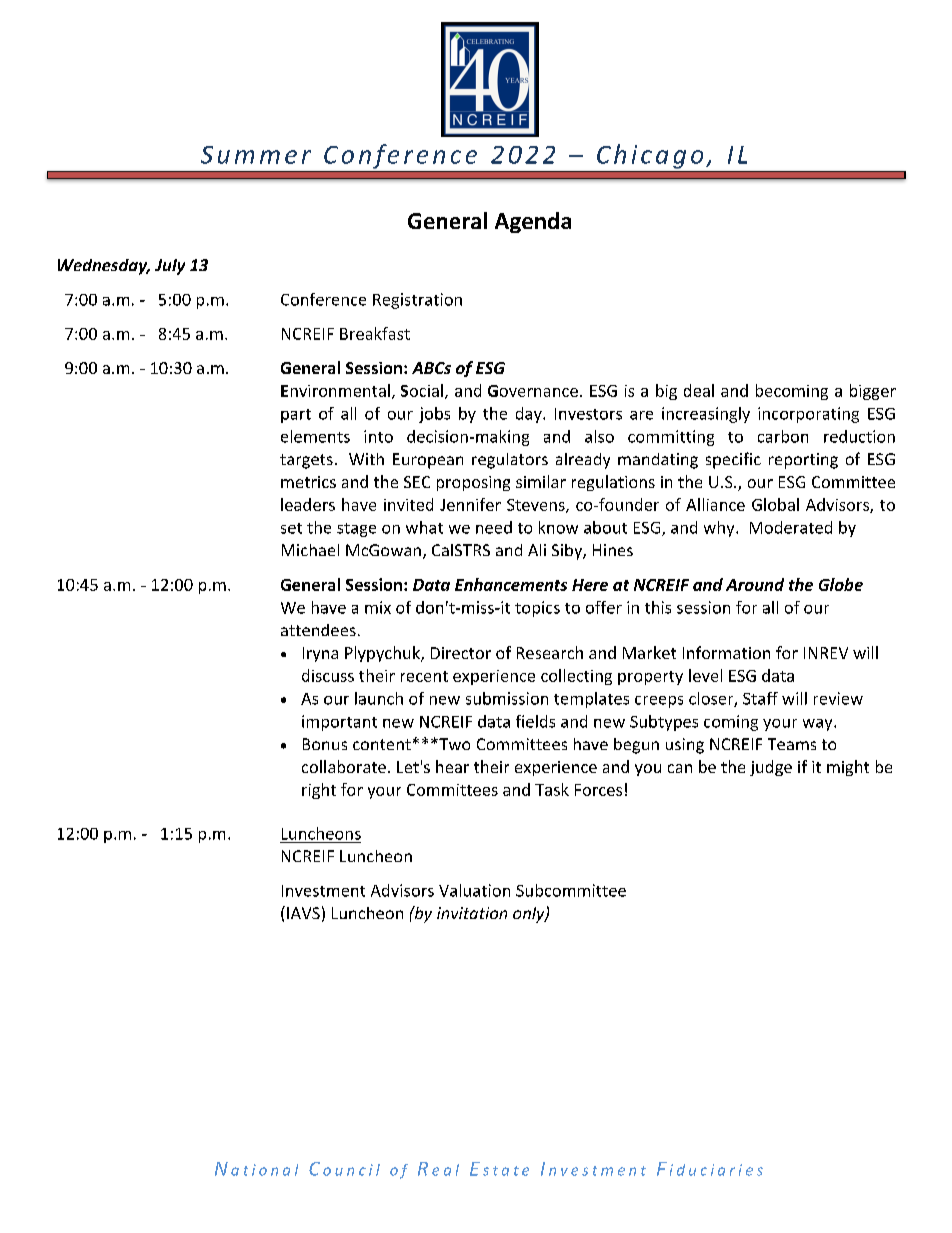 The image size is (952, 1233). What do you see at coordinates (791, 527) in the screenshot?
I see `Moderated` at bounding box center [791, 527].
